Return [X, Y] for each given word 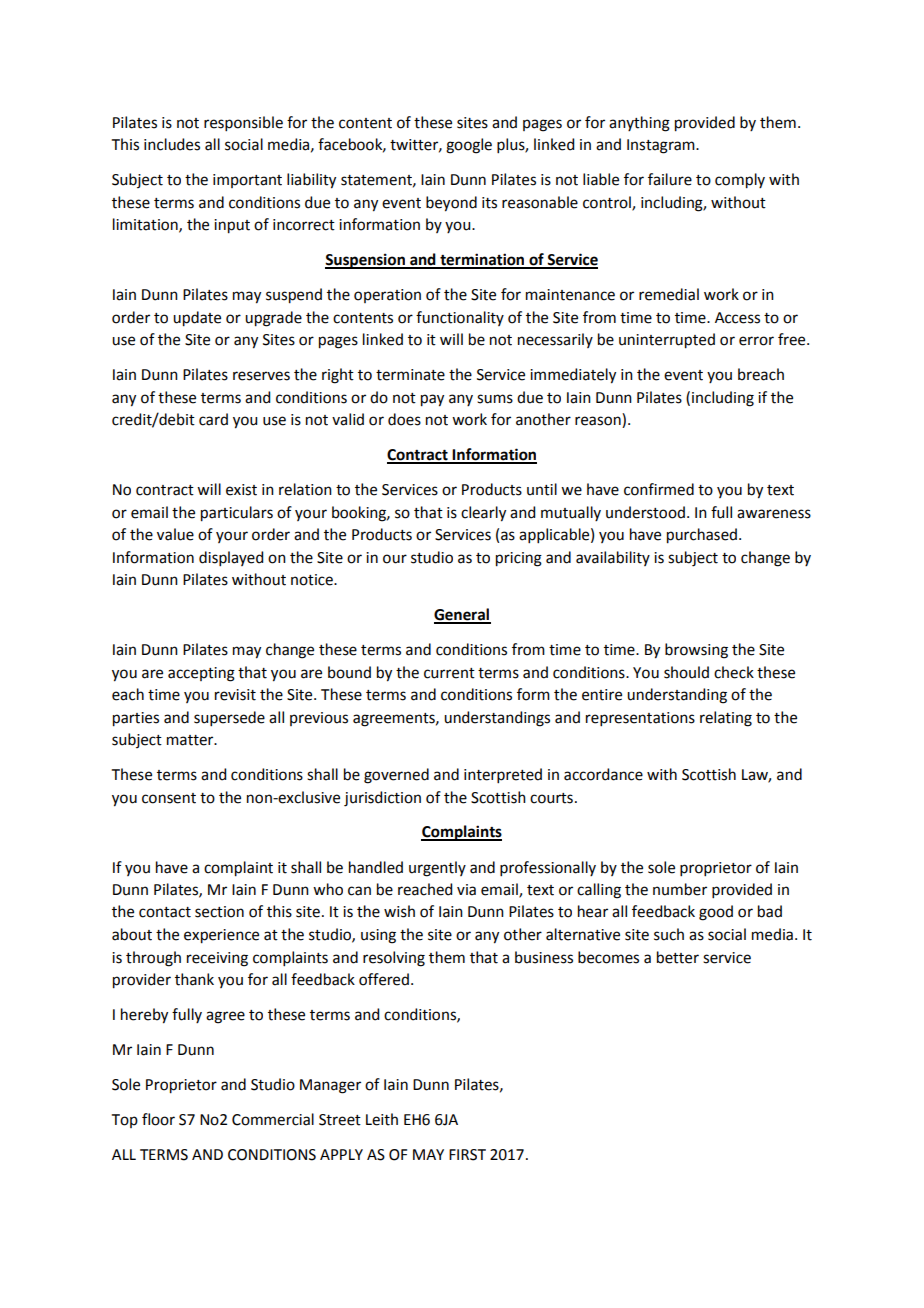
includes [172, 144]
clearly [483, 514]
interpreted [503, 775]
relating [726, 719]
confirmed [659, 489]
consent [169, 798]
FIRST [467, 1155]
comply [740, 181]
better [678, 957]
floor [158, 1119]
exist [241, 490]
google [469, 146]
